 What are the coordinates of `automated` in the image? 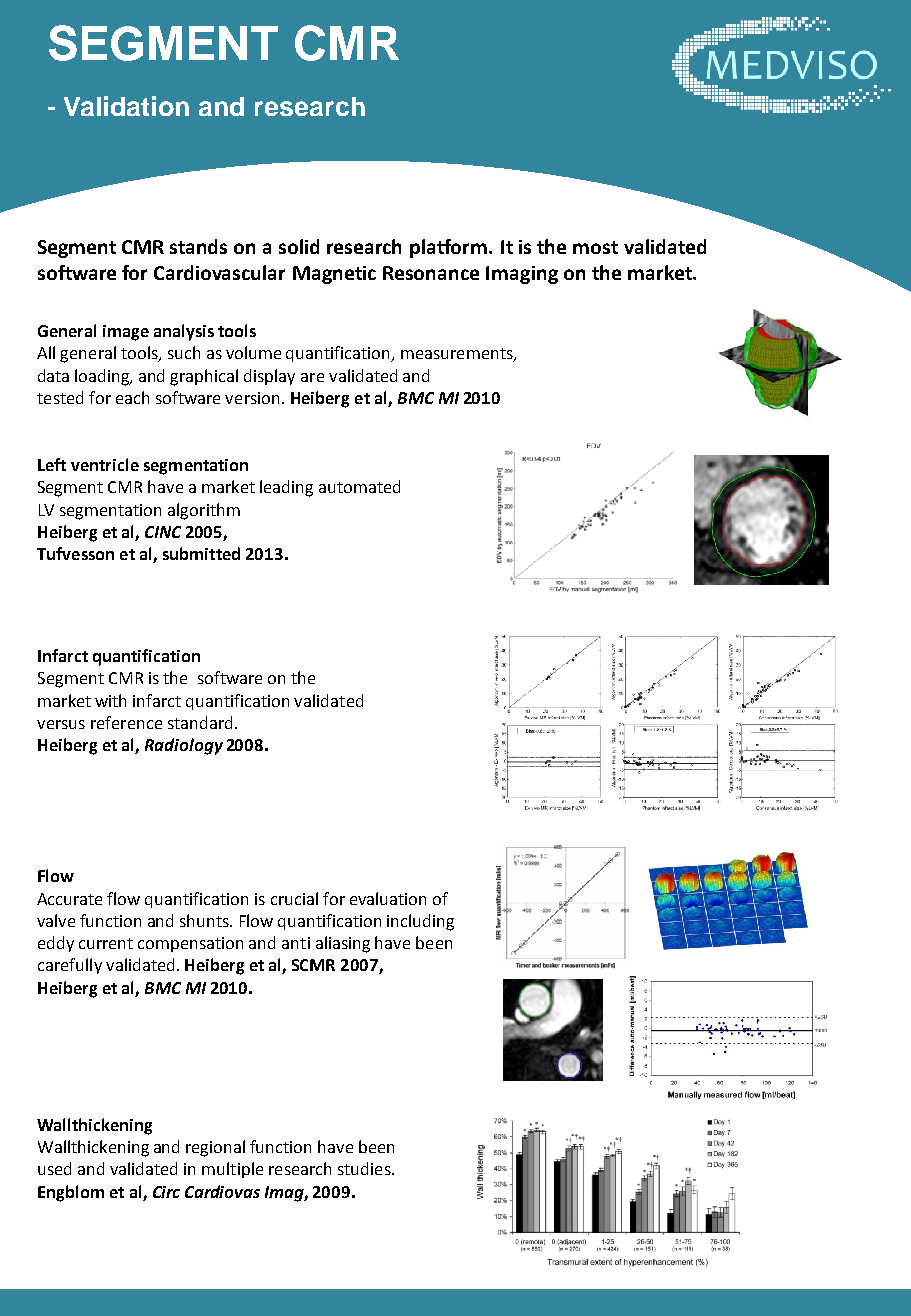 It's located at (359, 486).
